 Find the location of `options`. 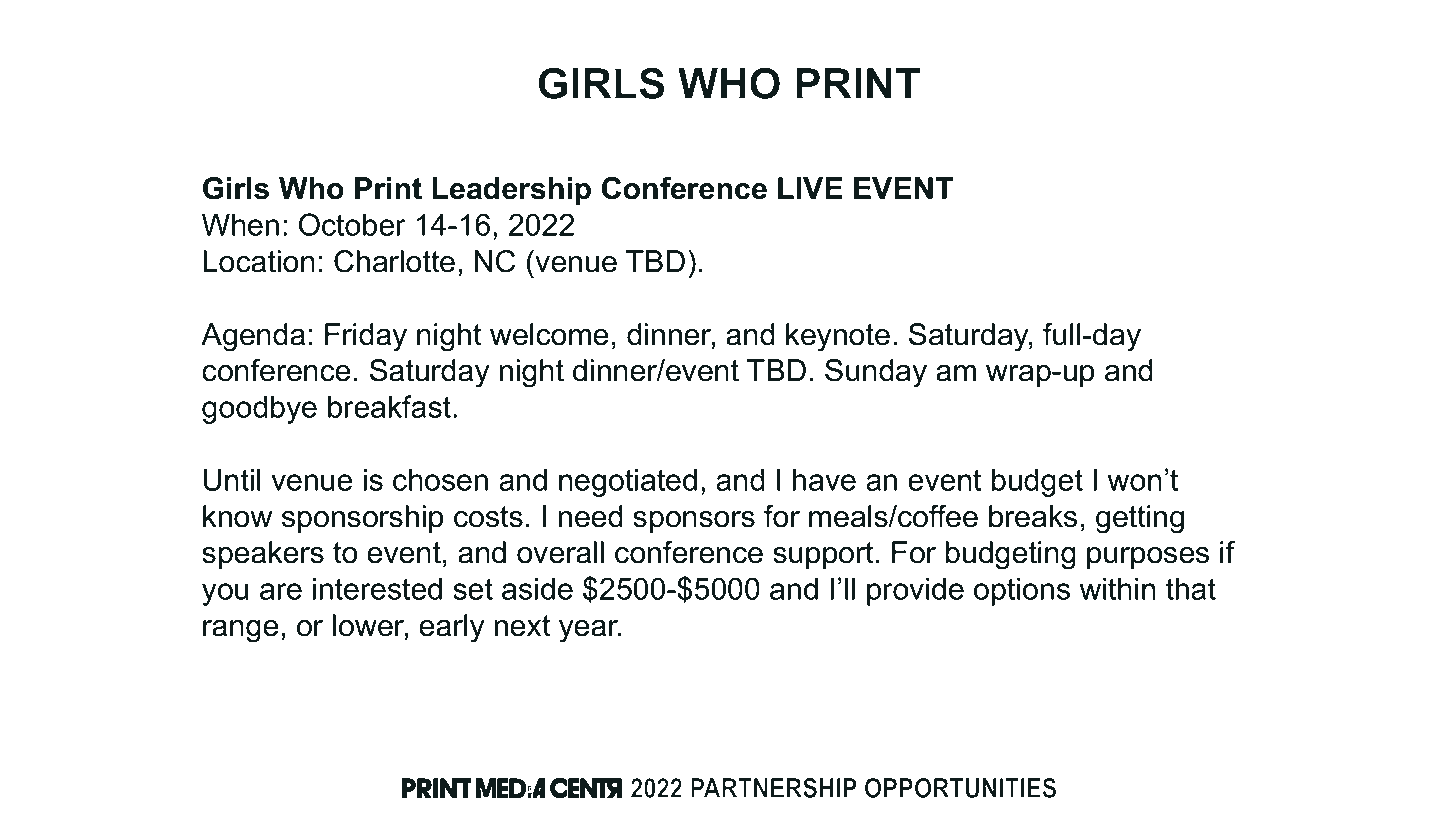

options is located at coordinates (1022, 591).
